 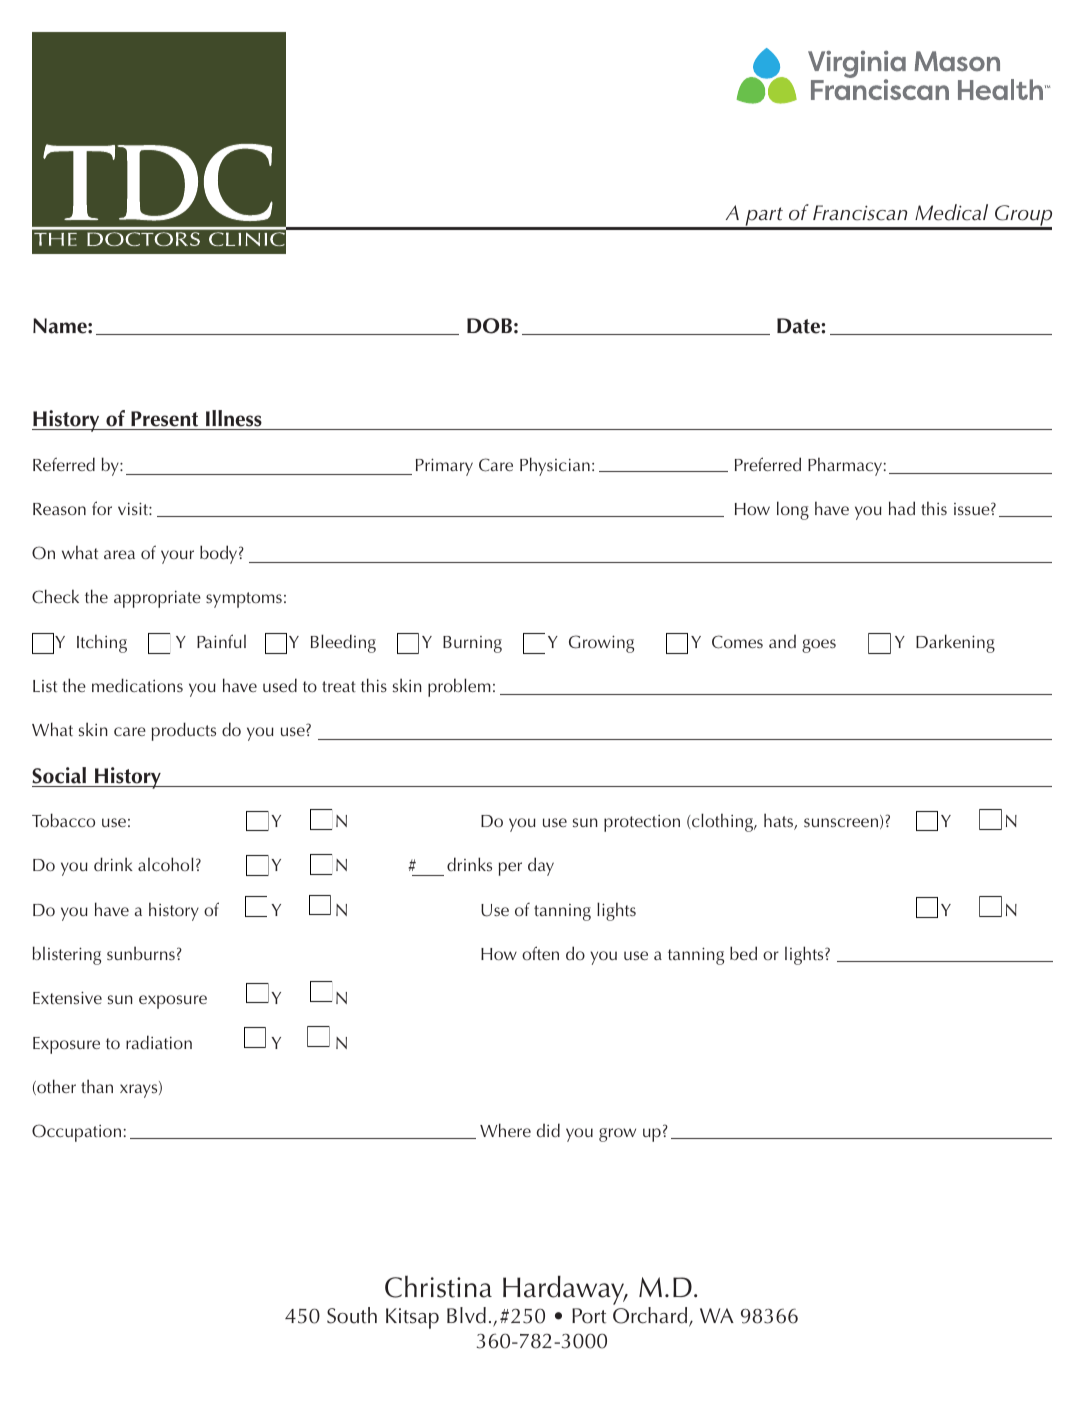 I want to click on medications, so click(x=137, y=685).
